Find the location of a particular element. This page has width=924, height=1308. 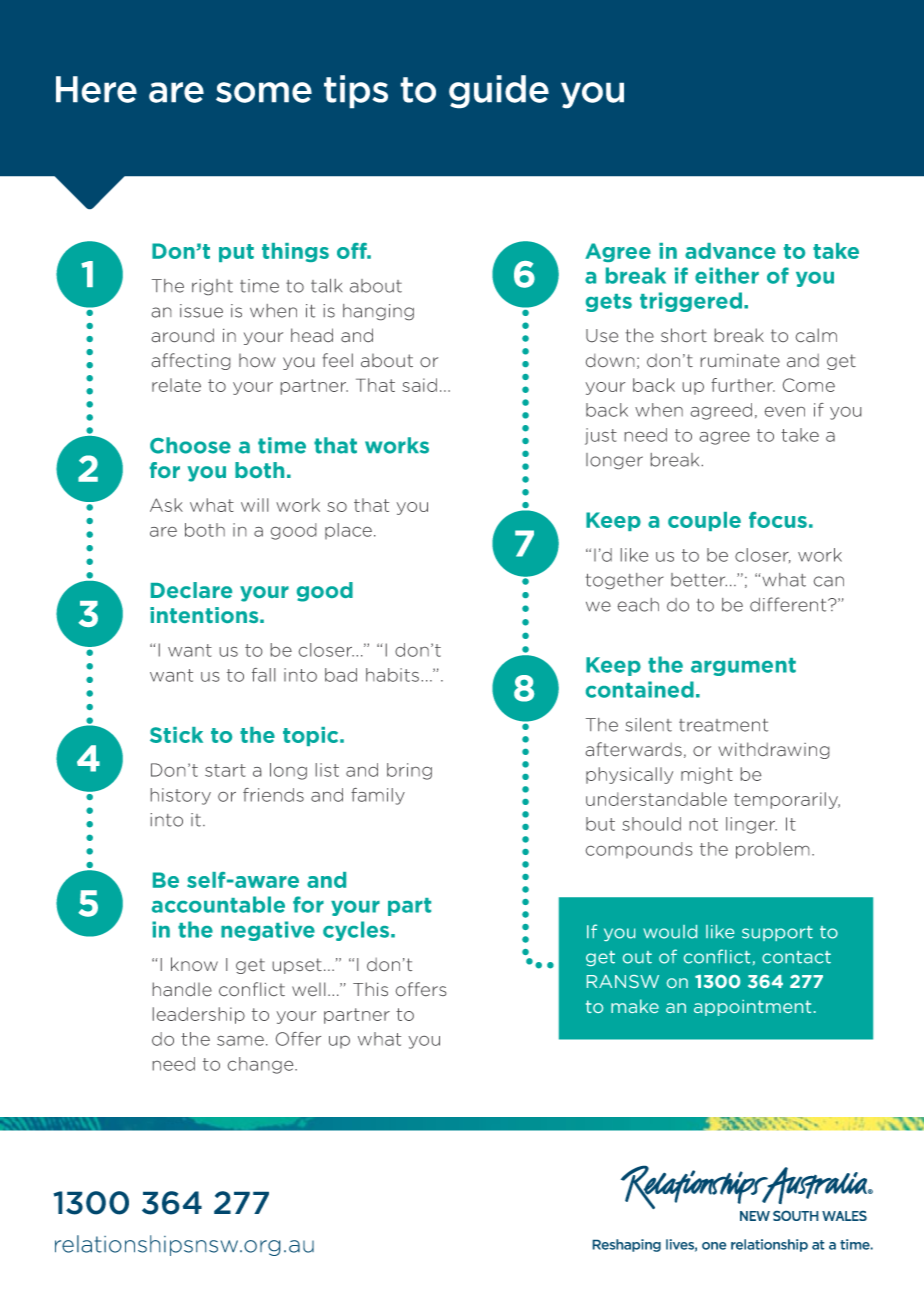

argument is located at coordinates (743, 667).
